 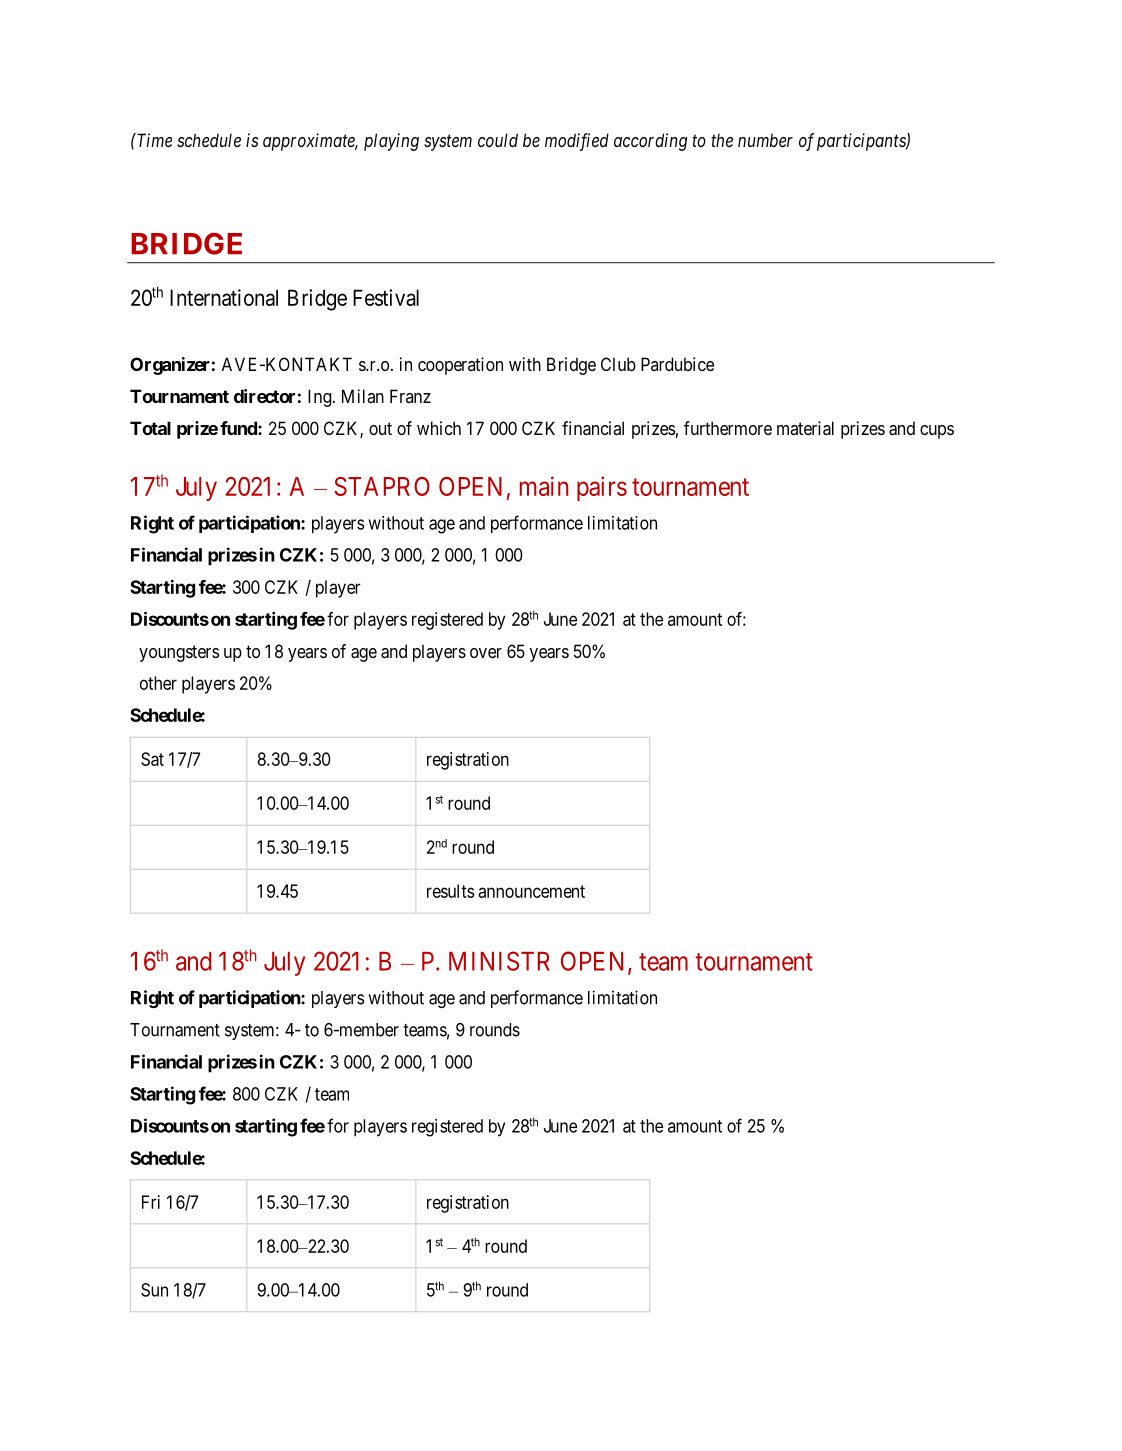 I want to click on Fri, so click(x=151, y=1202).
